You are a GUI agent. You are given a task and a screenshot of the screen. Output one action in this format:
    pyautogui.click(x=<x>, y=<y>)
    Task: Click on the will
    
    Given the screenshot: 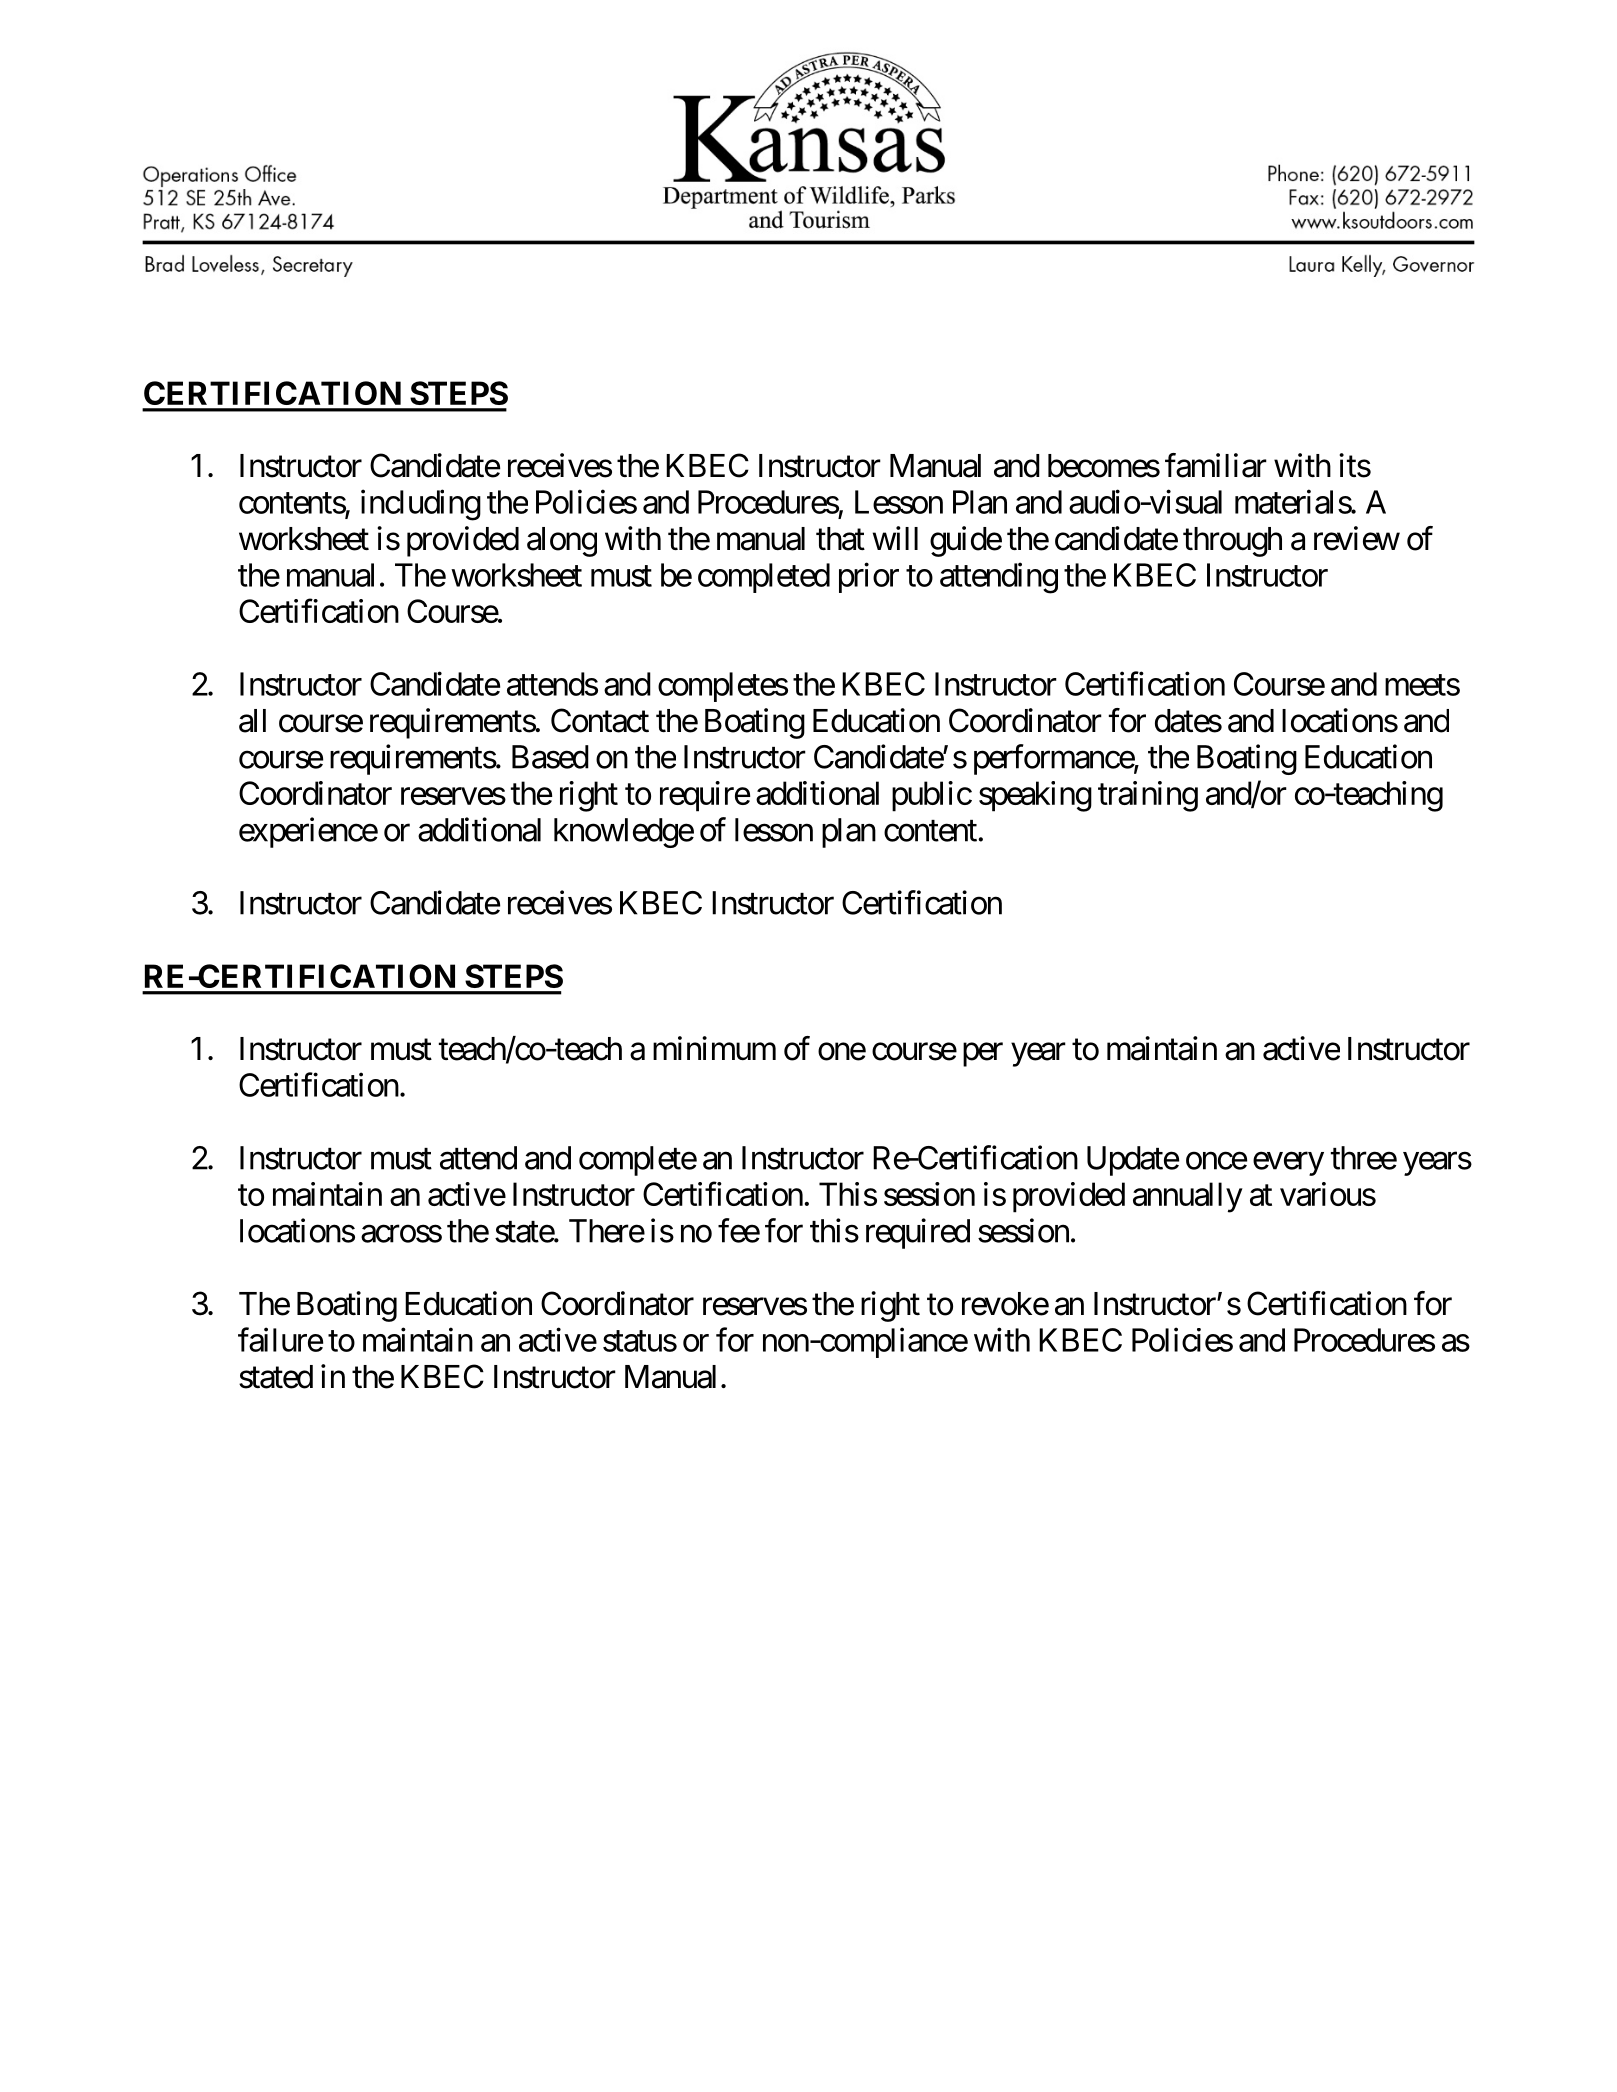 What is the action you would take?
    pyautogui.click(x=895, y=538)
